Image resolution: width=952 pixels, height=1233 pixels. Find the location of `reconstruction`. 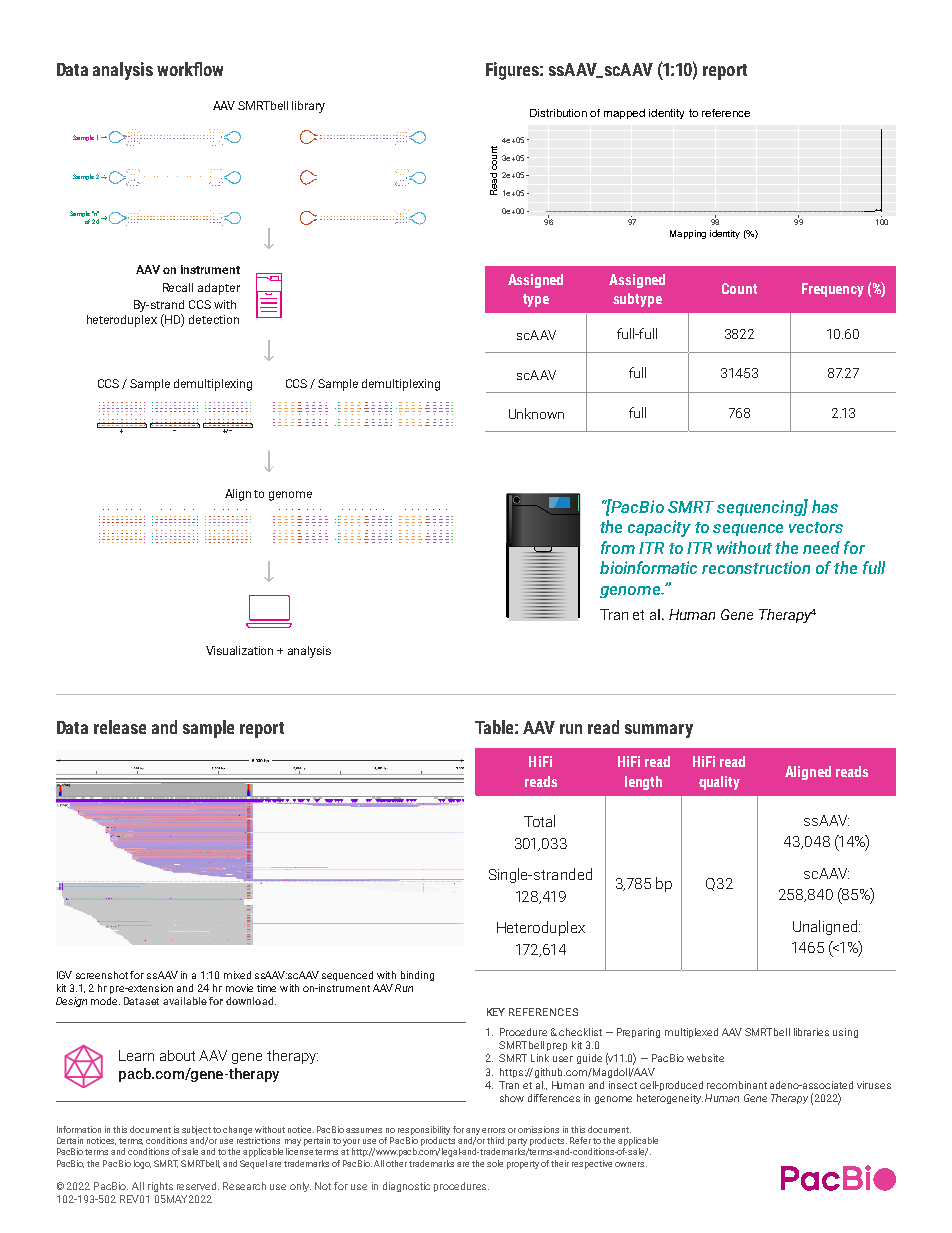

reconstruction is located at coordinates (756, 567).
